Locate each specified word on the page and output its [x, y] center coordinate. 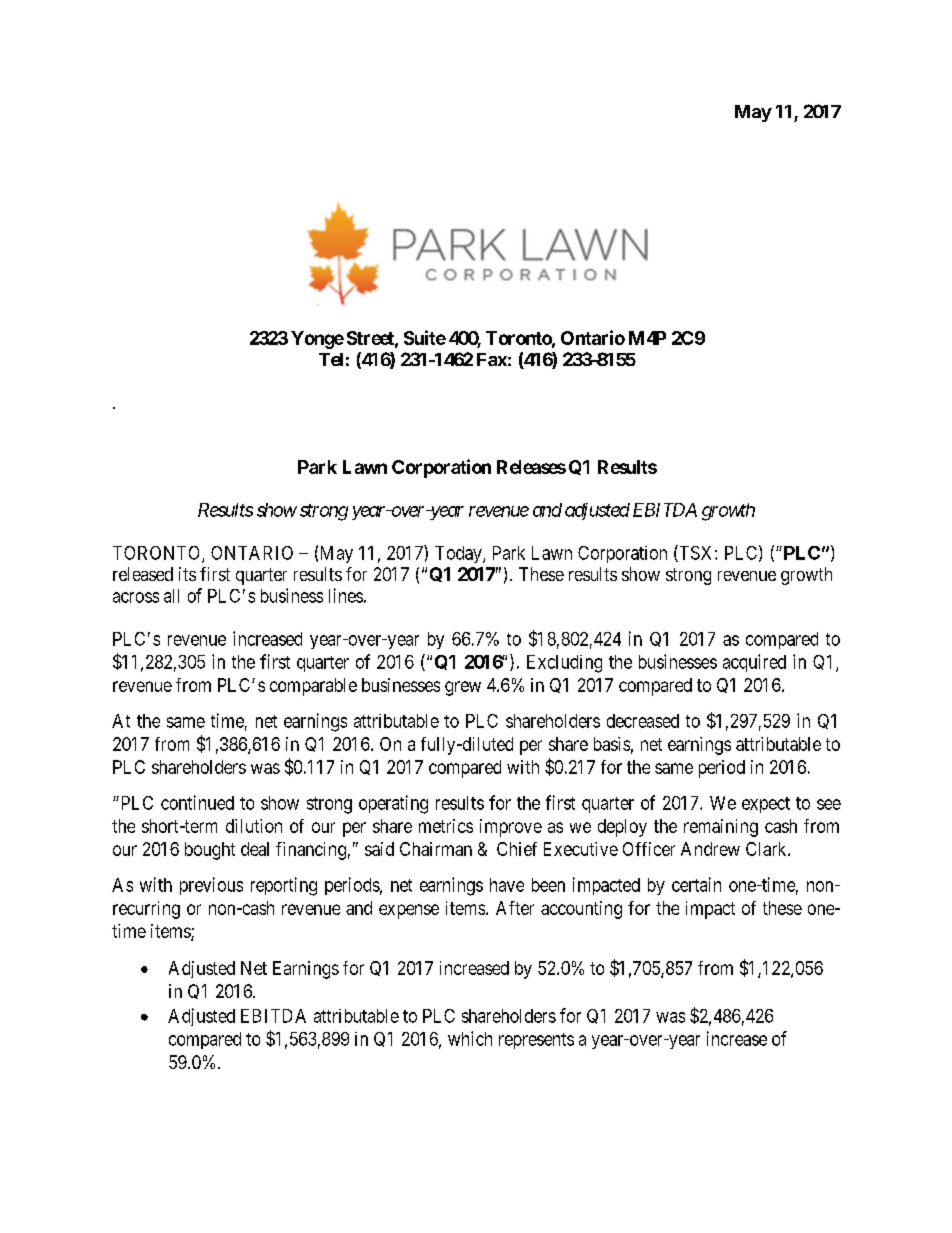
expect [766, 805]
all [171, 596]
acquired [754, 663]
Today [459, 554]
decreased [643, 721]
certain [696, 884]
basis [612, 744]
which [470, 1038]
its [187, 574]
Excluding [564, 664]
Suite [425, 337]
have [507, 885]
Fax [492, 359]
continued [197, 802]
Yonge [317, 340]
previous [211, 886]
